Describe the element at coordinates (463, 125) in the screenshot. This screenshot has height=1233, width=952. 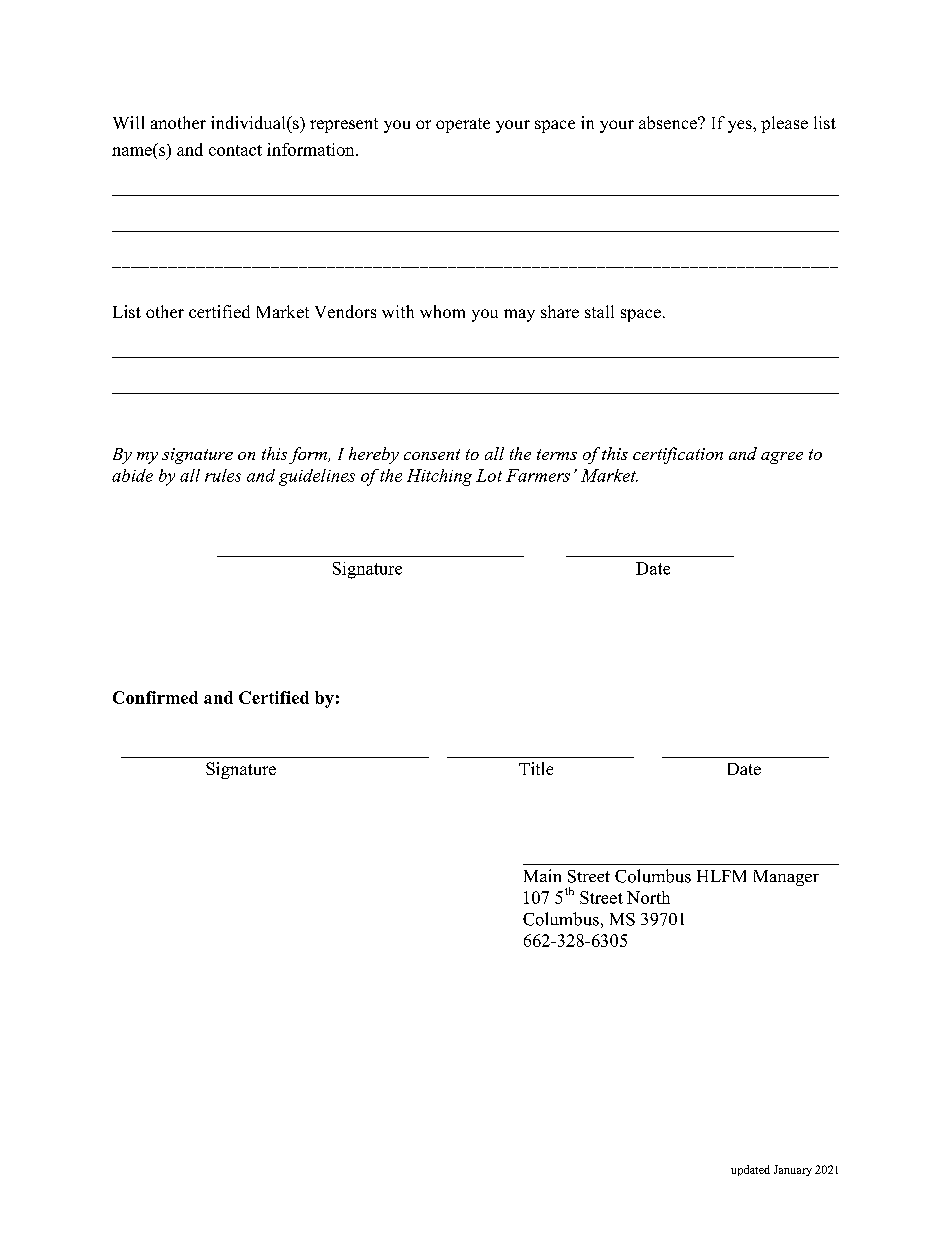
I see `operate` at that location.
